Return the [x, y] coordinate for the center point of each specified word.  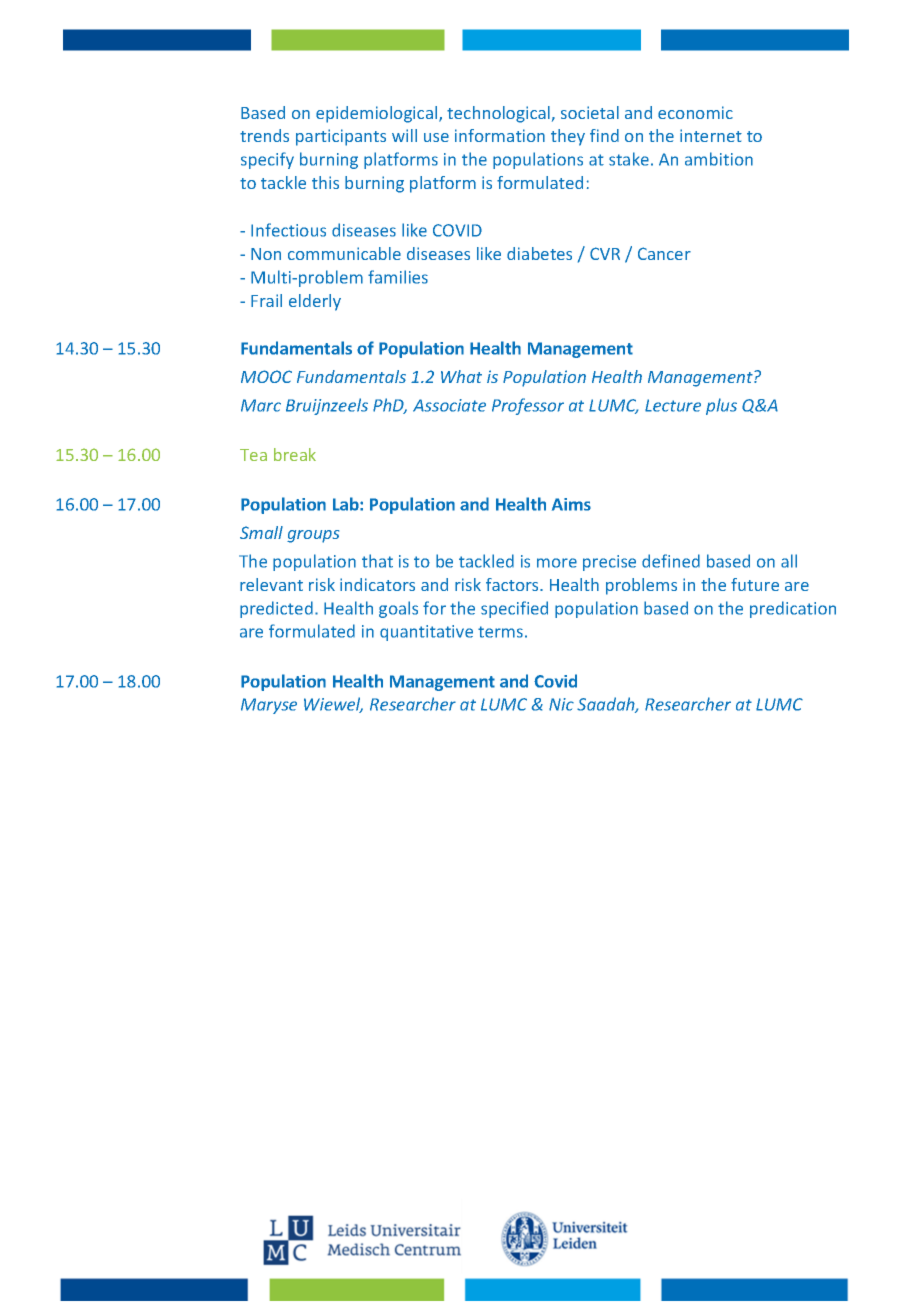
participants [341, 137]
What [461, 376]
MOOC [266, 376]
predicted [276, 609]
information [500, 135]
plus [721, 406]
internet [711, 135]
